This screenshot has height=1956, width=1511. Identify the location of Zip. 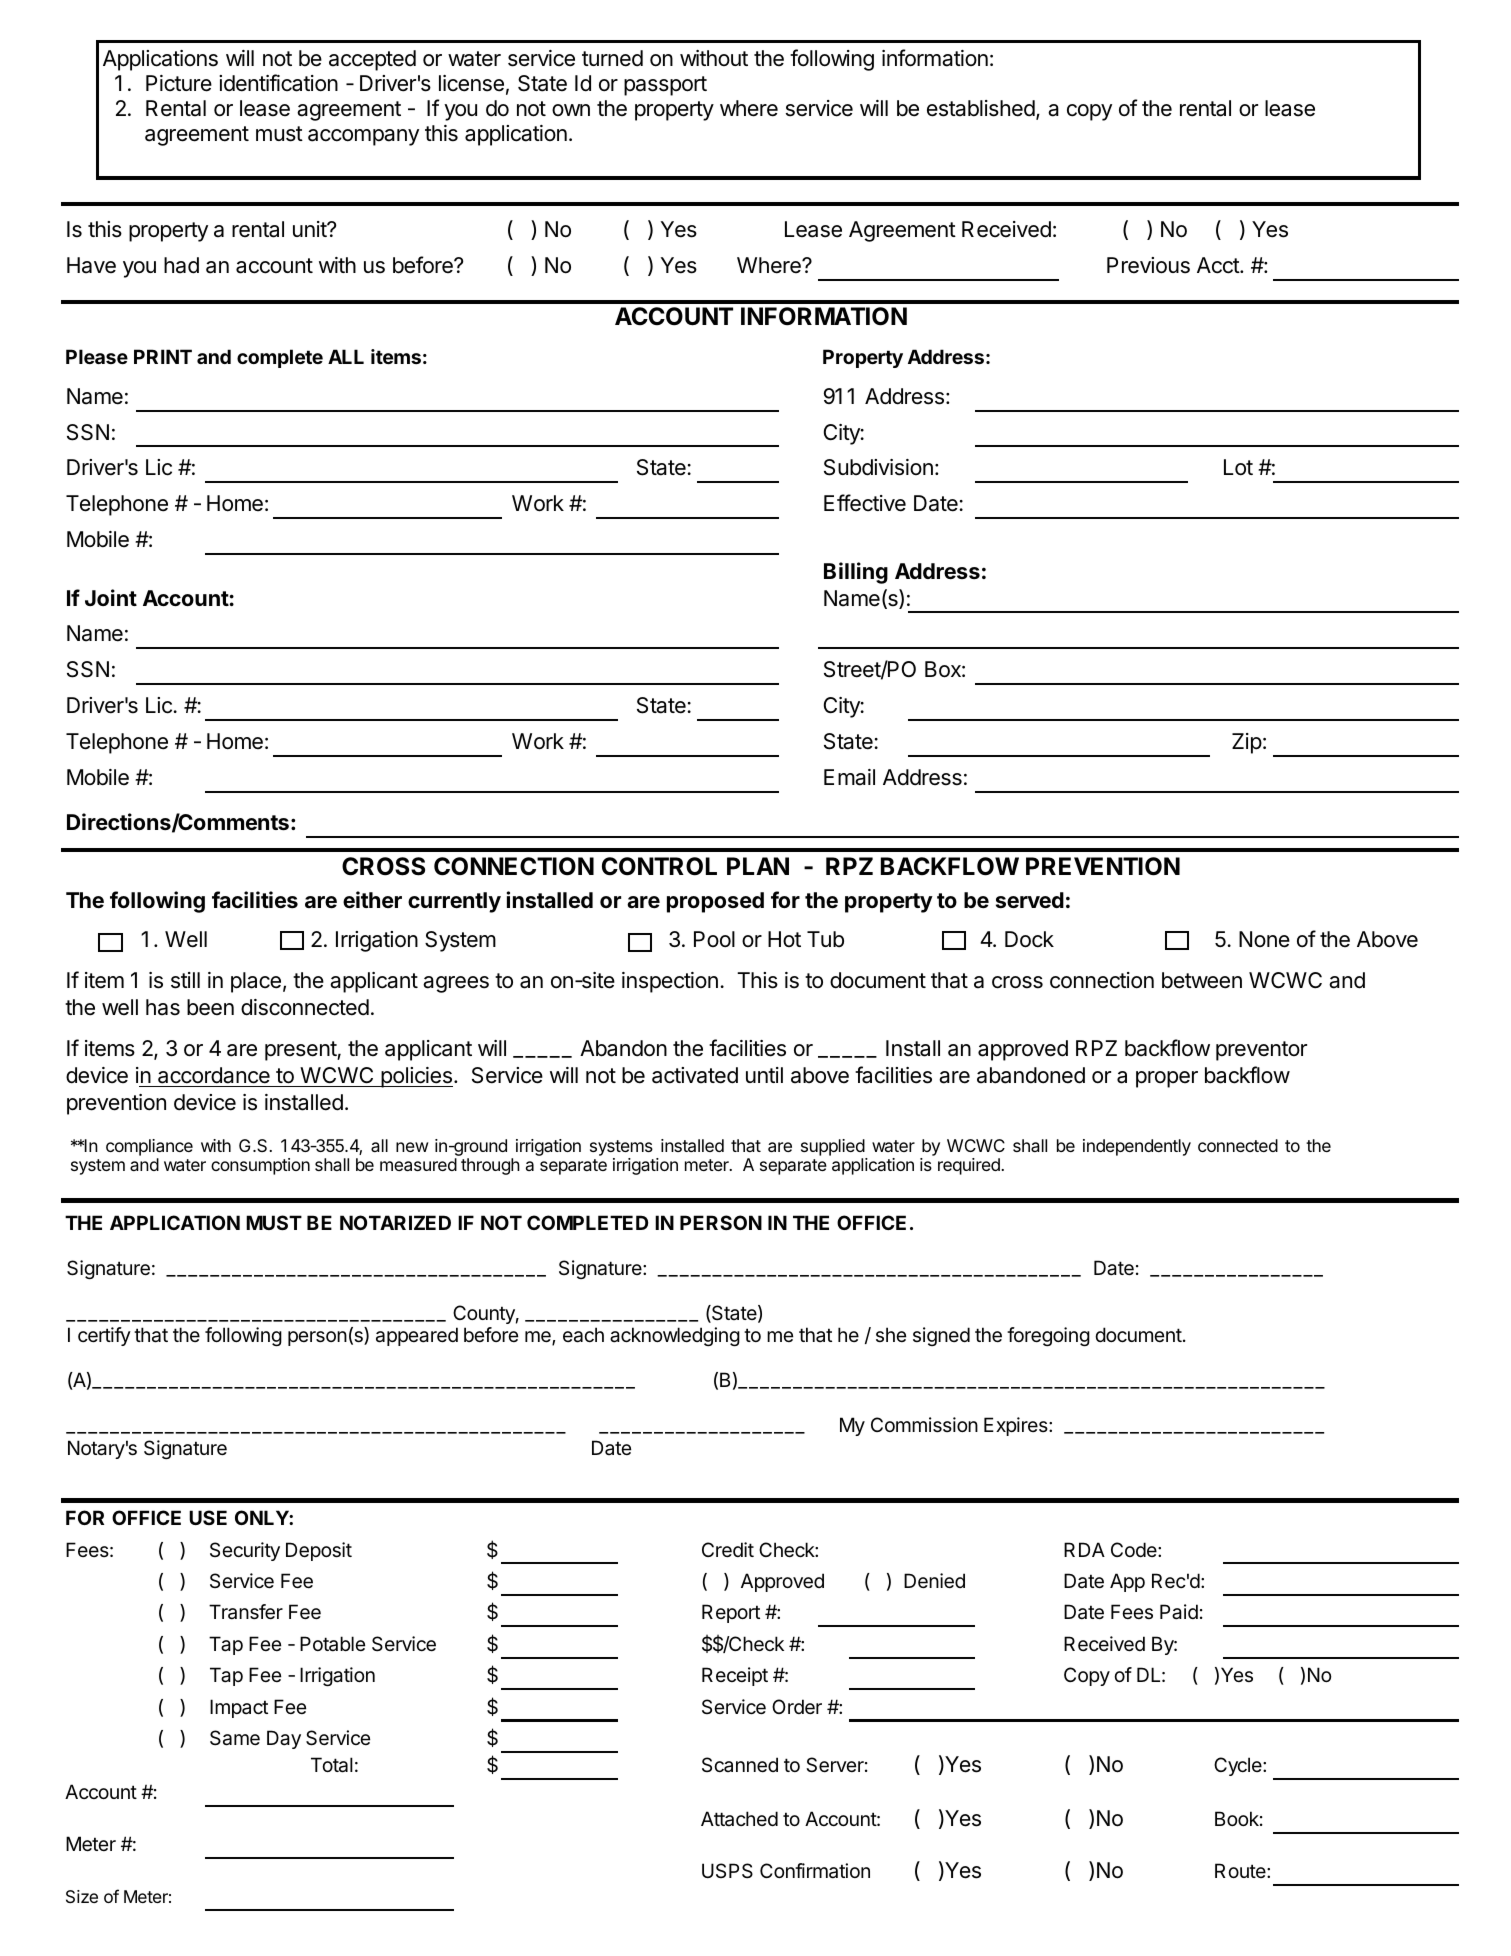
(1247, 743).
